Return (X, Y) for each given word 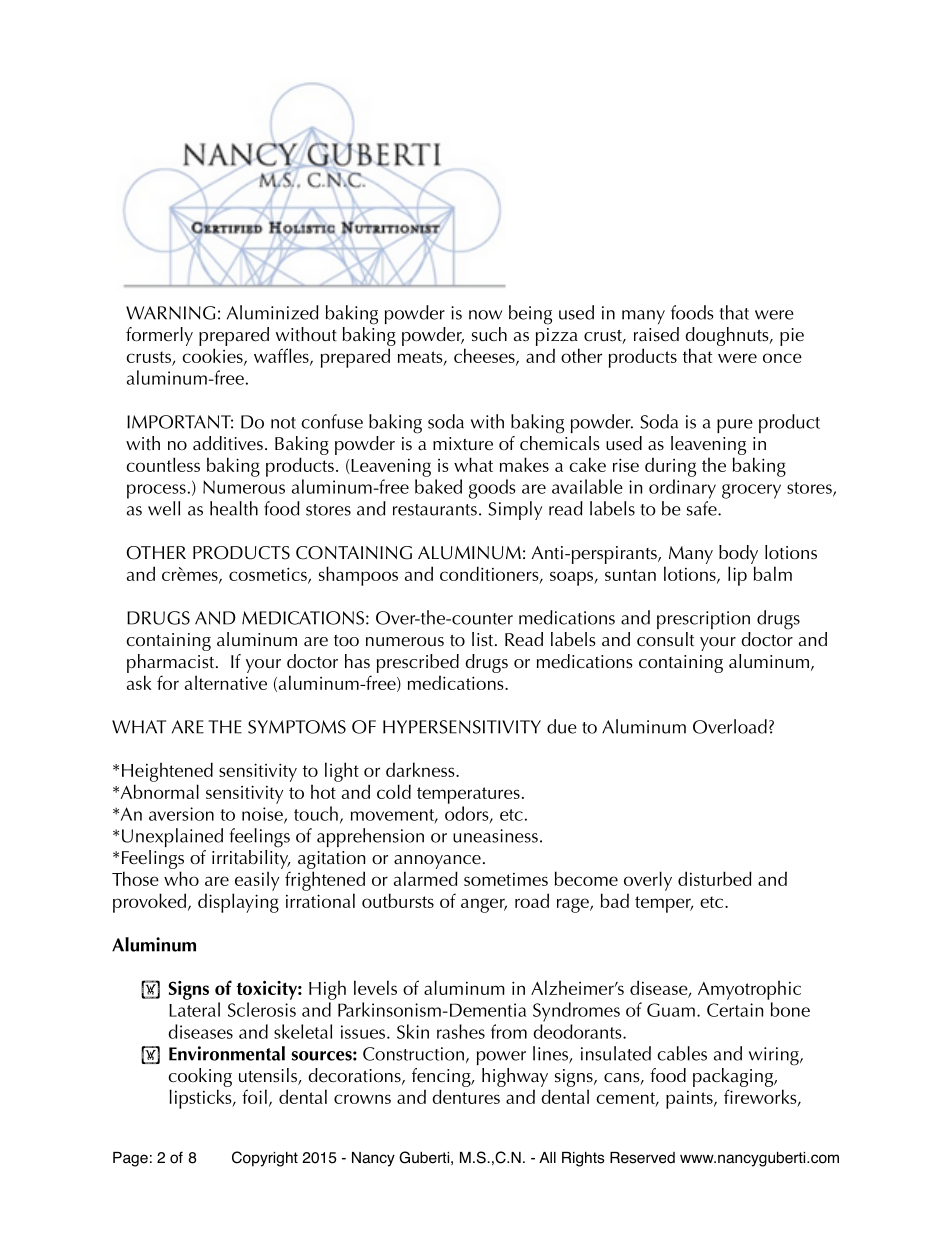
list (484, 639)
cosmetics (269, 575)
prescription (703, 620)
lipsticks (201, 1099)
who (181, 878)
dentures (466, 1096)
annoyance (437, 862)
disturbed (715, 878)
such (489, 334)
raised (656, 334)
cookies (213, 356)
